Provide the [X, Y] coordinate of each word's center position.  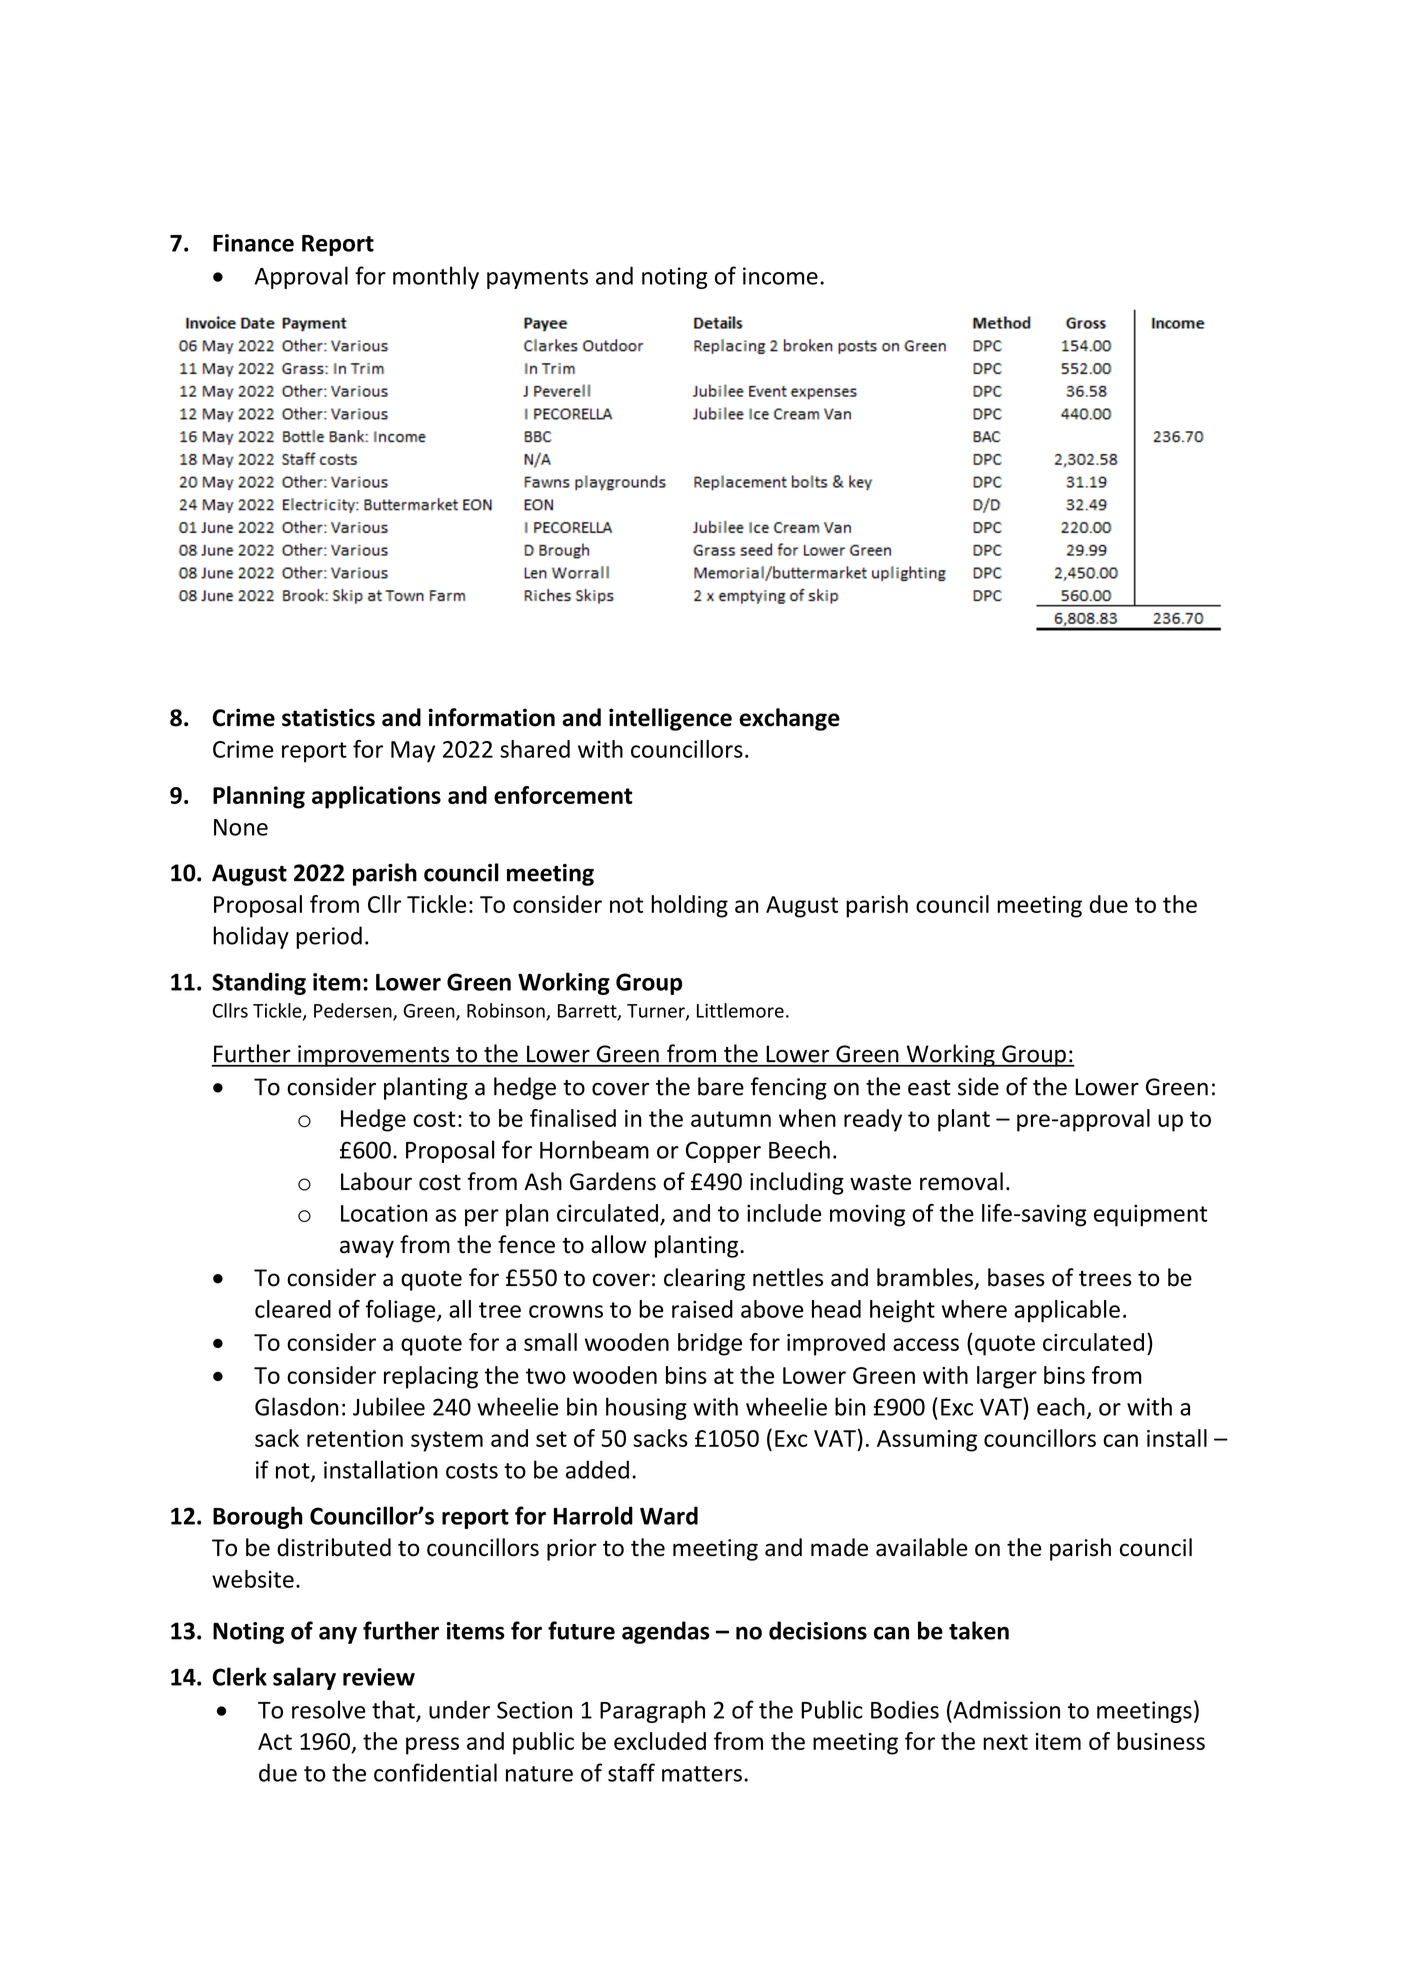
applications [376, 797]
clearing [704, 1279]
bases [1016, 1277]
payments [537, 279]
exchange [789, 719]
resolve [329, 1709]
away [367, 1249]
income [780, 276]
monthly [436, 277]
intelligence [670, 719]
